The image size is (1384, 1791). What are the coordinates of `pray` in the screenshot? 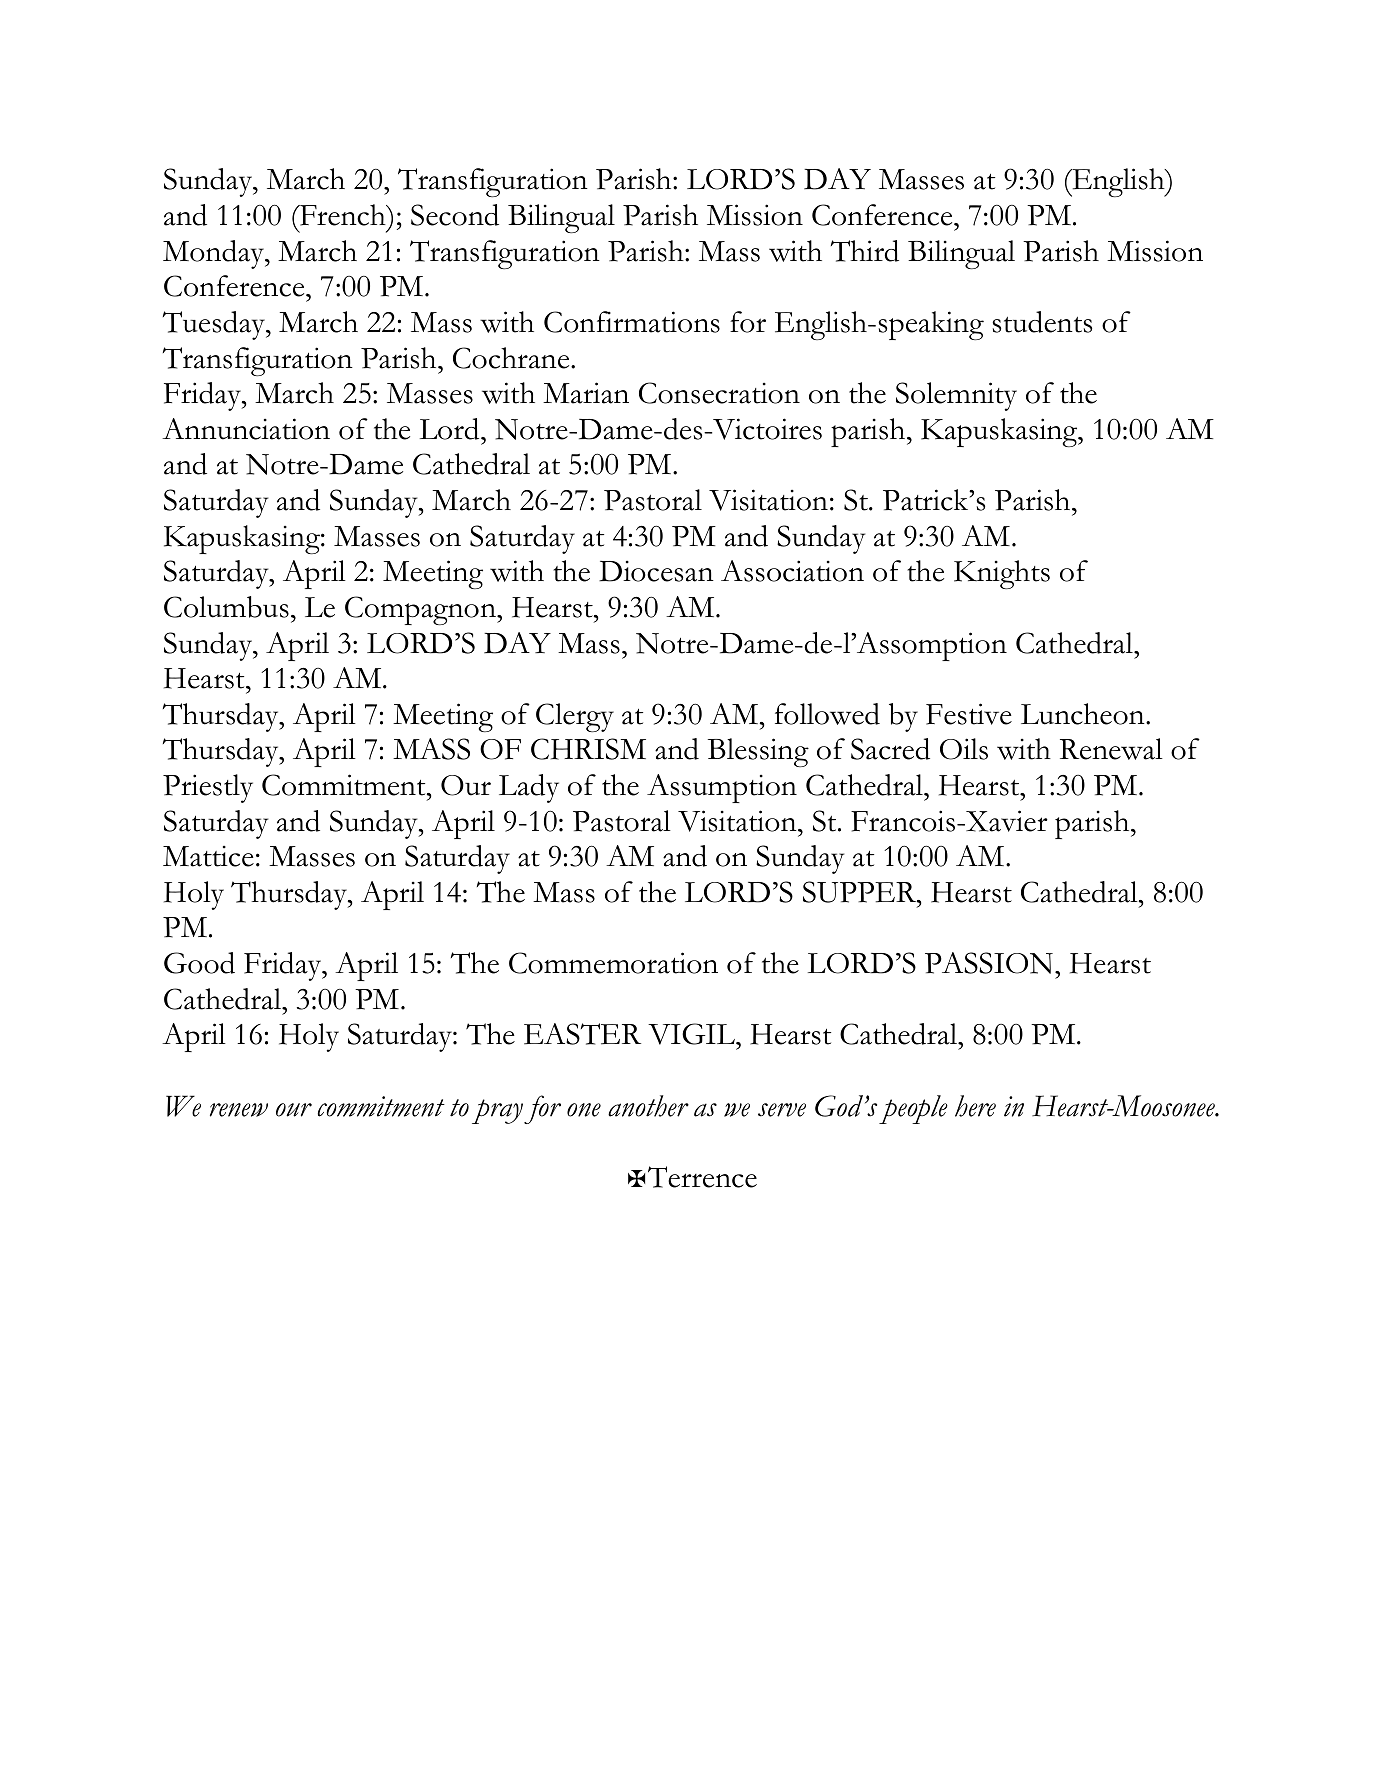 It's located at (497, 1111).
